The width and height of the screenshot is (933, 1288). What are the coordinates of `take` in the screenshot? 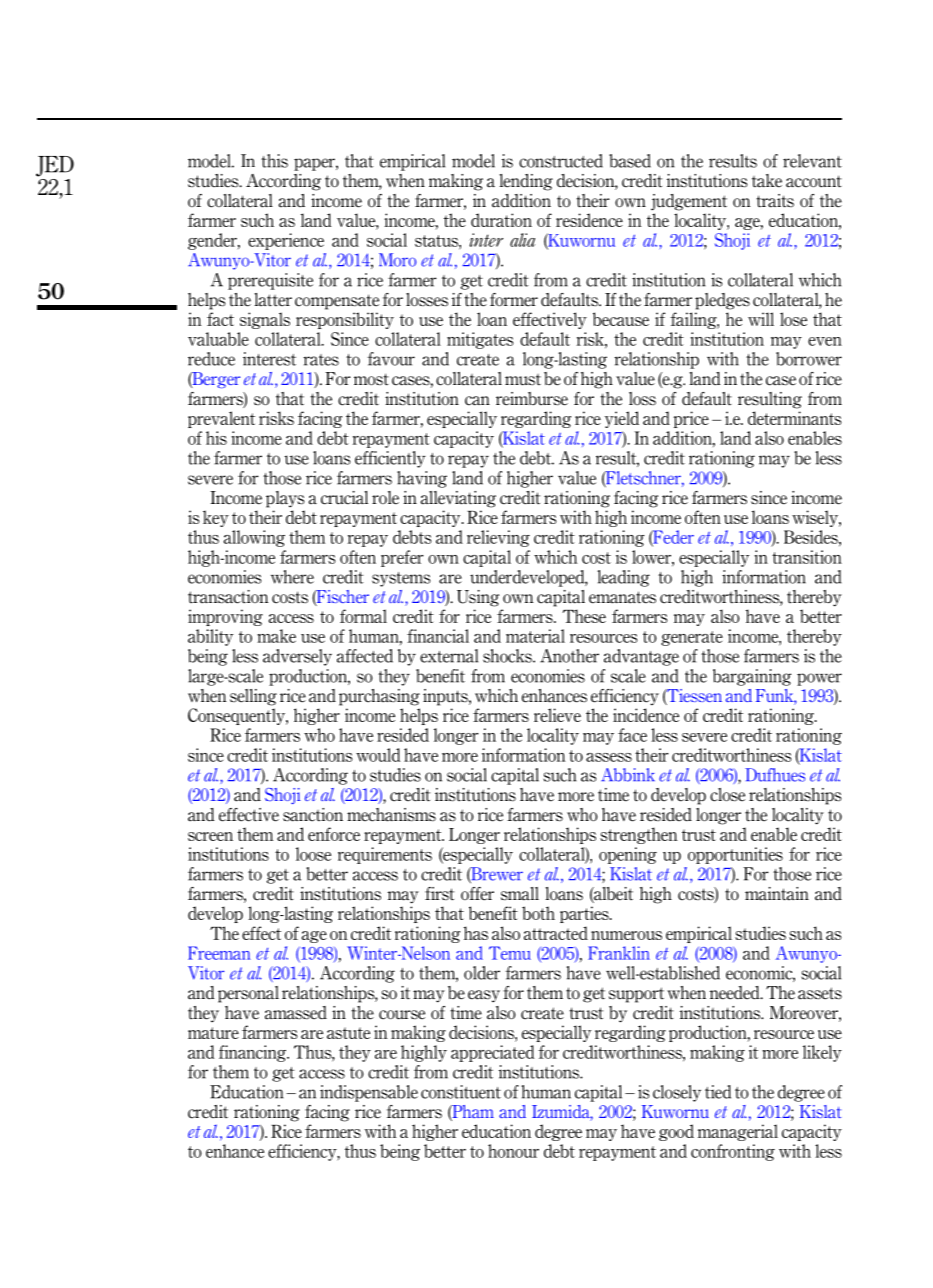 It's located at (767, 181).
